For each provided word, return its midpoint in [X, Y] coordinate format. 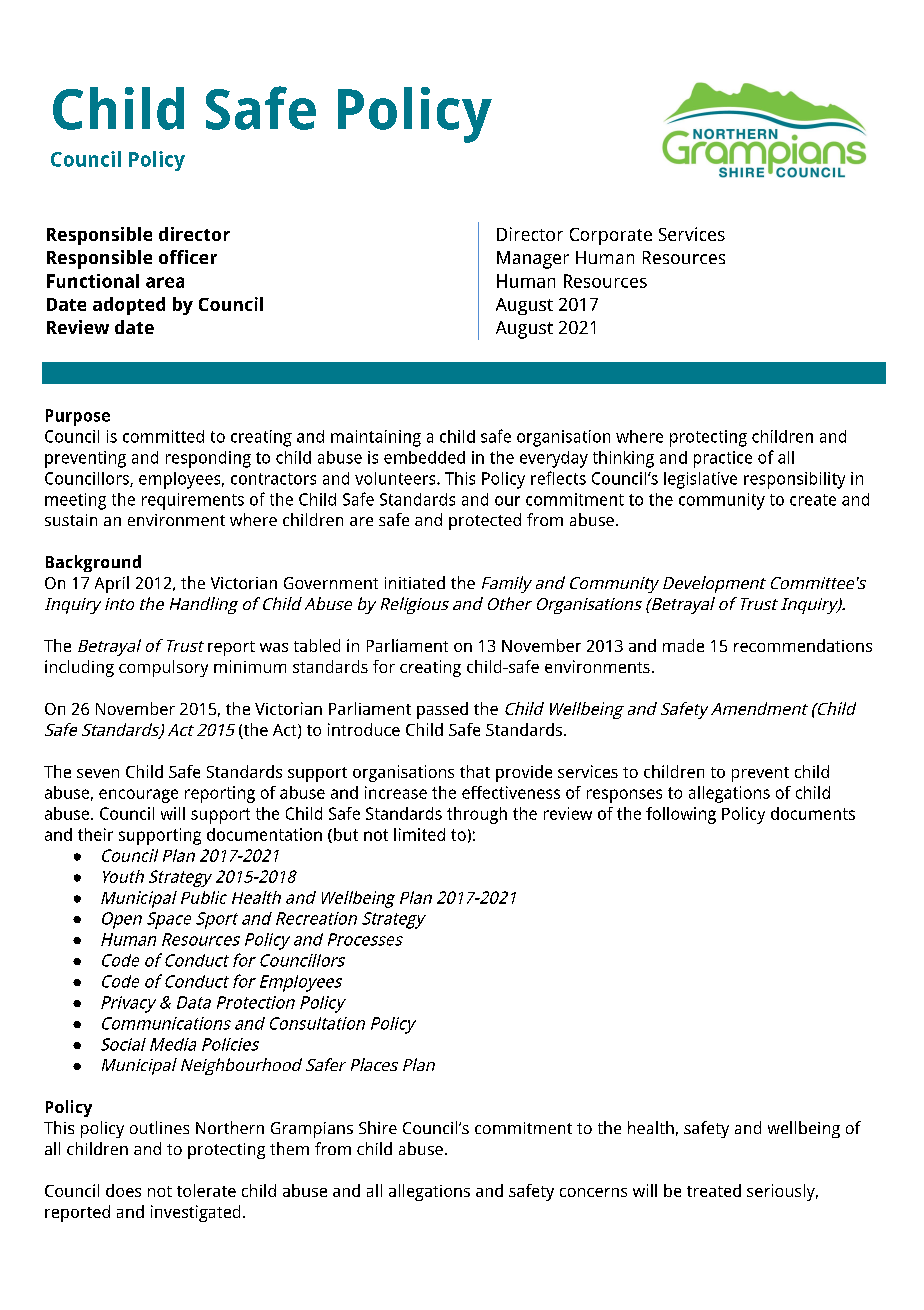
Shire [378, 1127]
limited [419, 834]
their [95, 834]
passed [442, 710]
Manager [533, 260]
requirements [193, 501]
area [165, 282]
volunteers [396, 478]
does [123, 1190]
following [681, 815]
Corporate [611, 236]
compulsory [163, 668]
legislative [700, 480]
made [683, 645]
